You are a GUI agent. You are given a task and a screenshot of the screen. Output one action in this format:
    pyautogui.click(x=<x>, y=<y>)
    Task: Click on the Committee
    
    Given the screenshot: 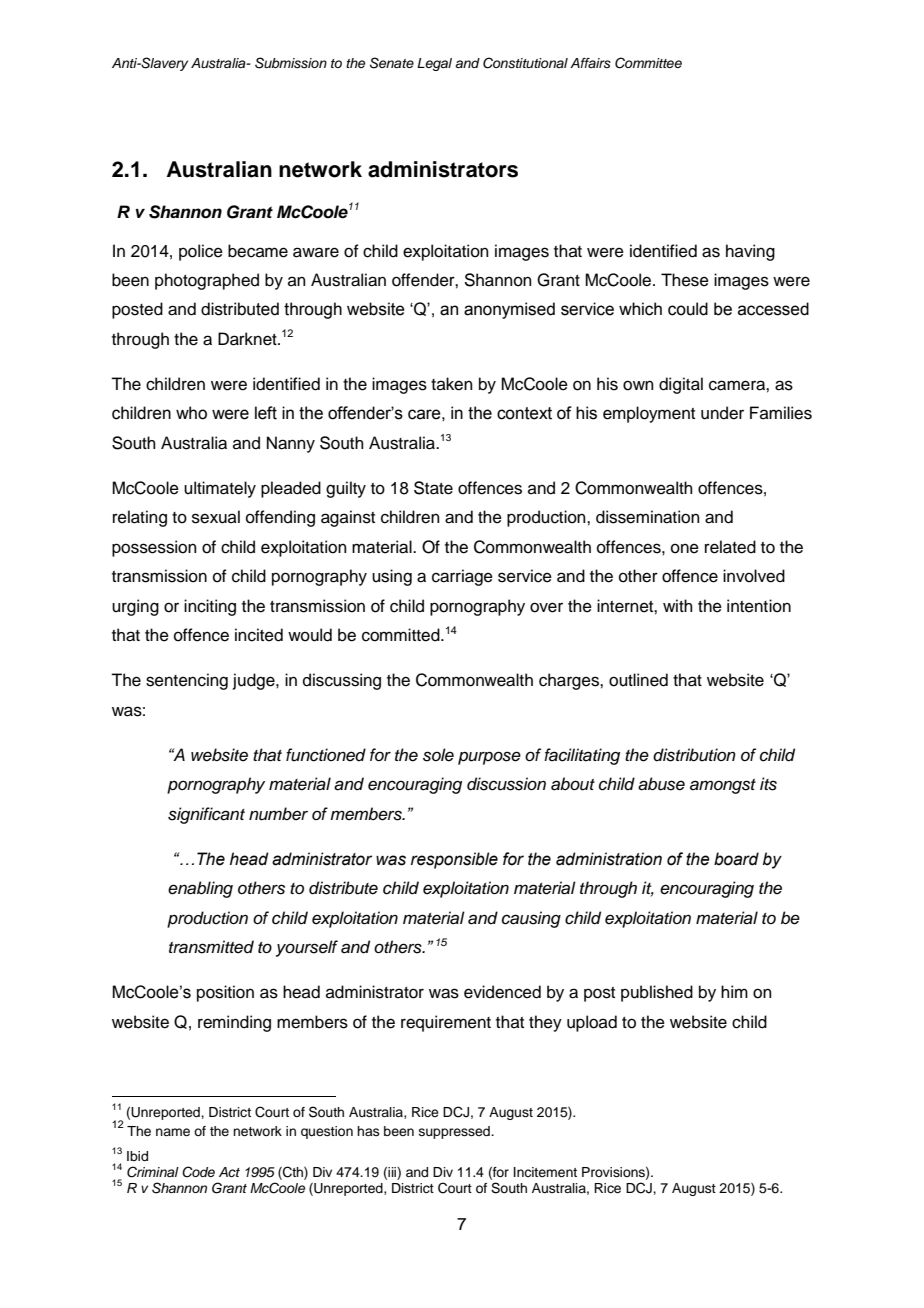 What is the action you would take?
    pyautogui.click(x=648, y=63)
